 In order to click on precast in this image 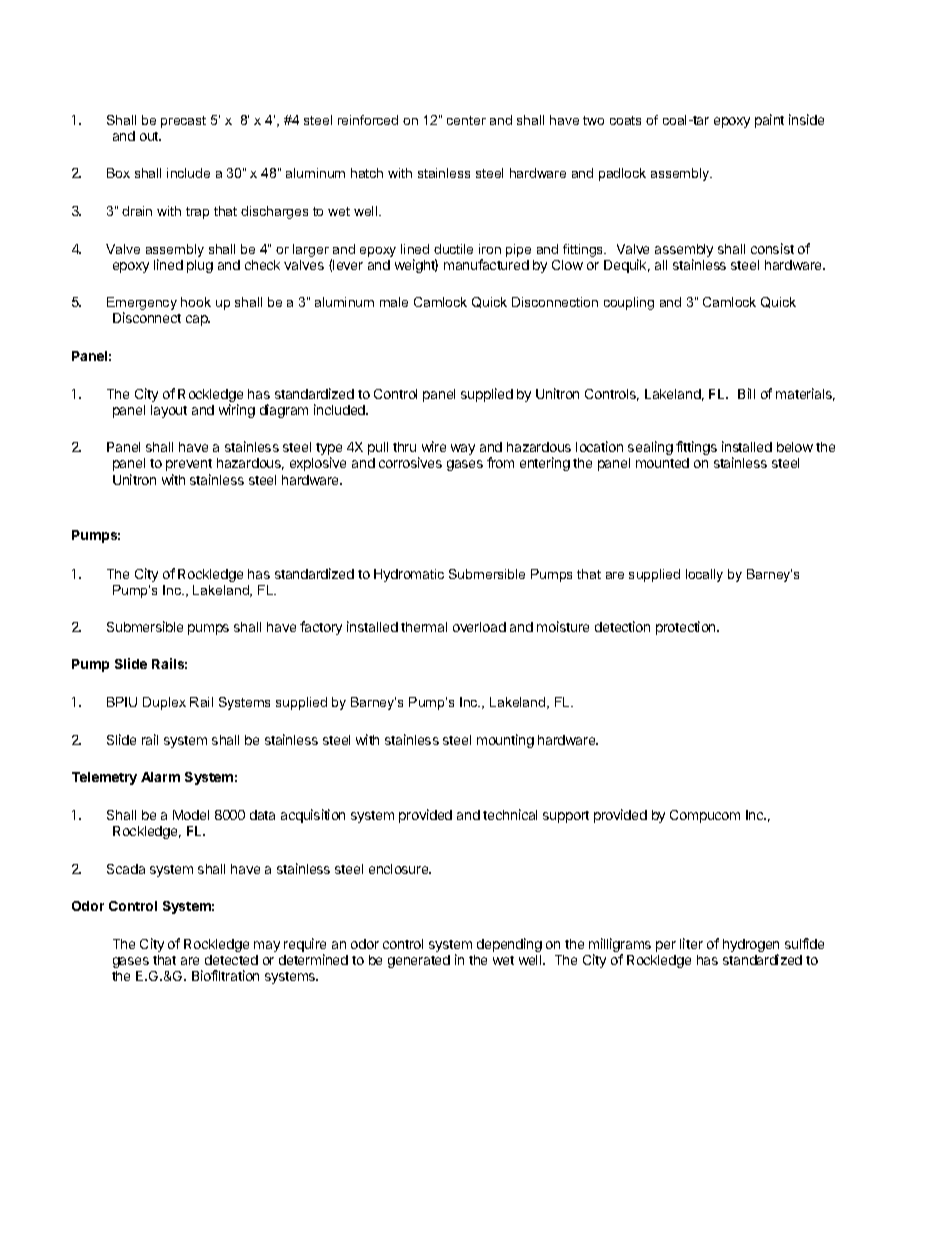, I will do `click(183, 122)`.
